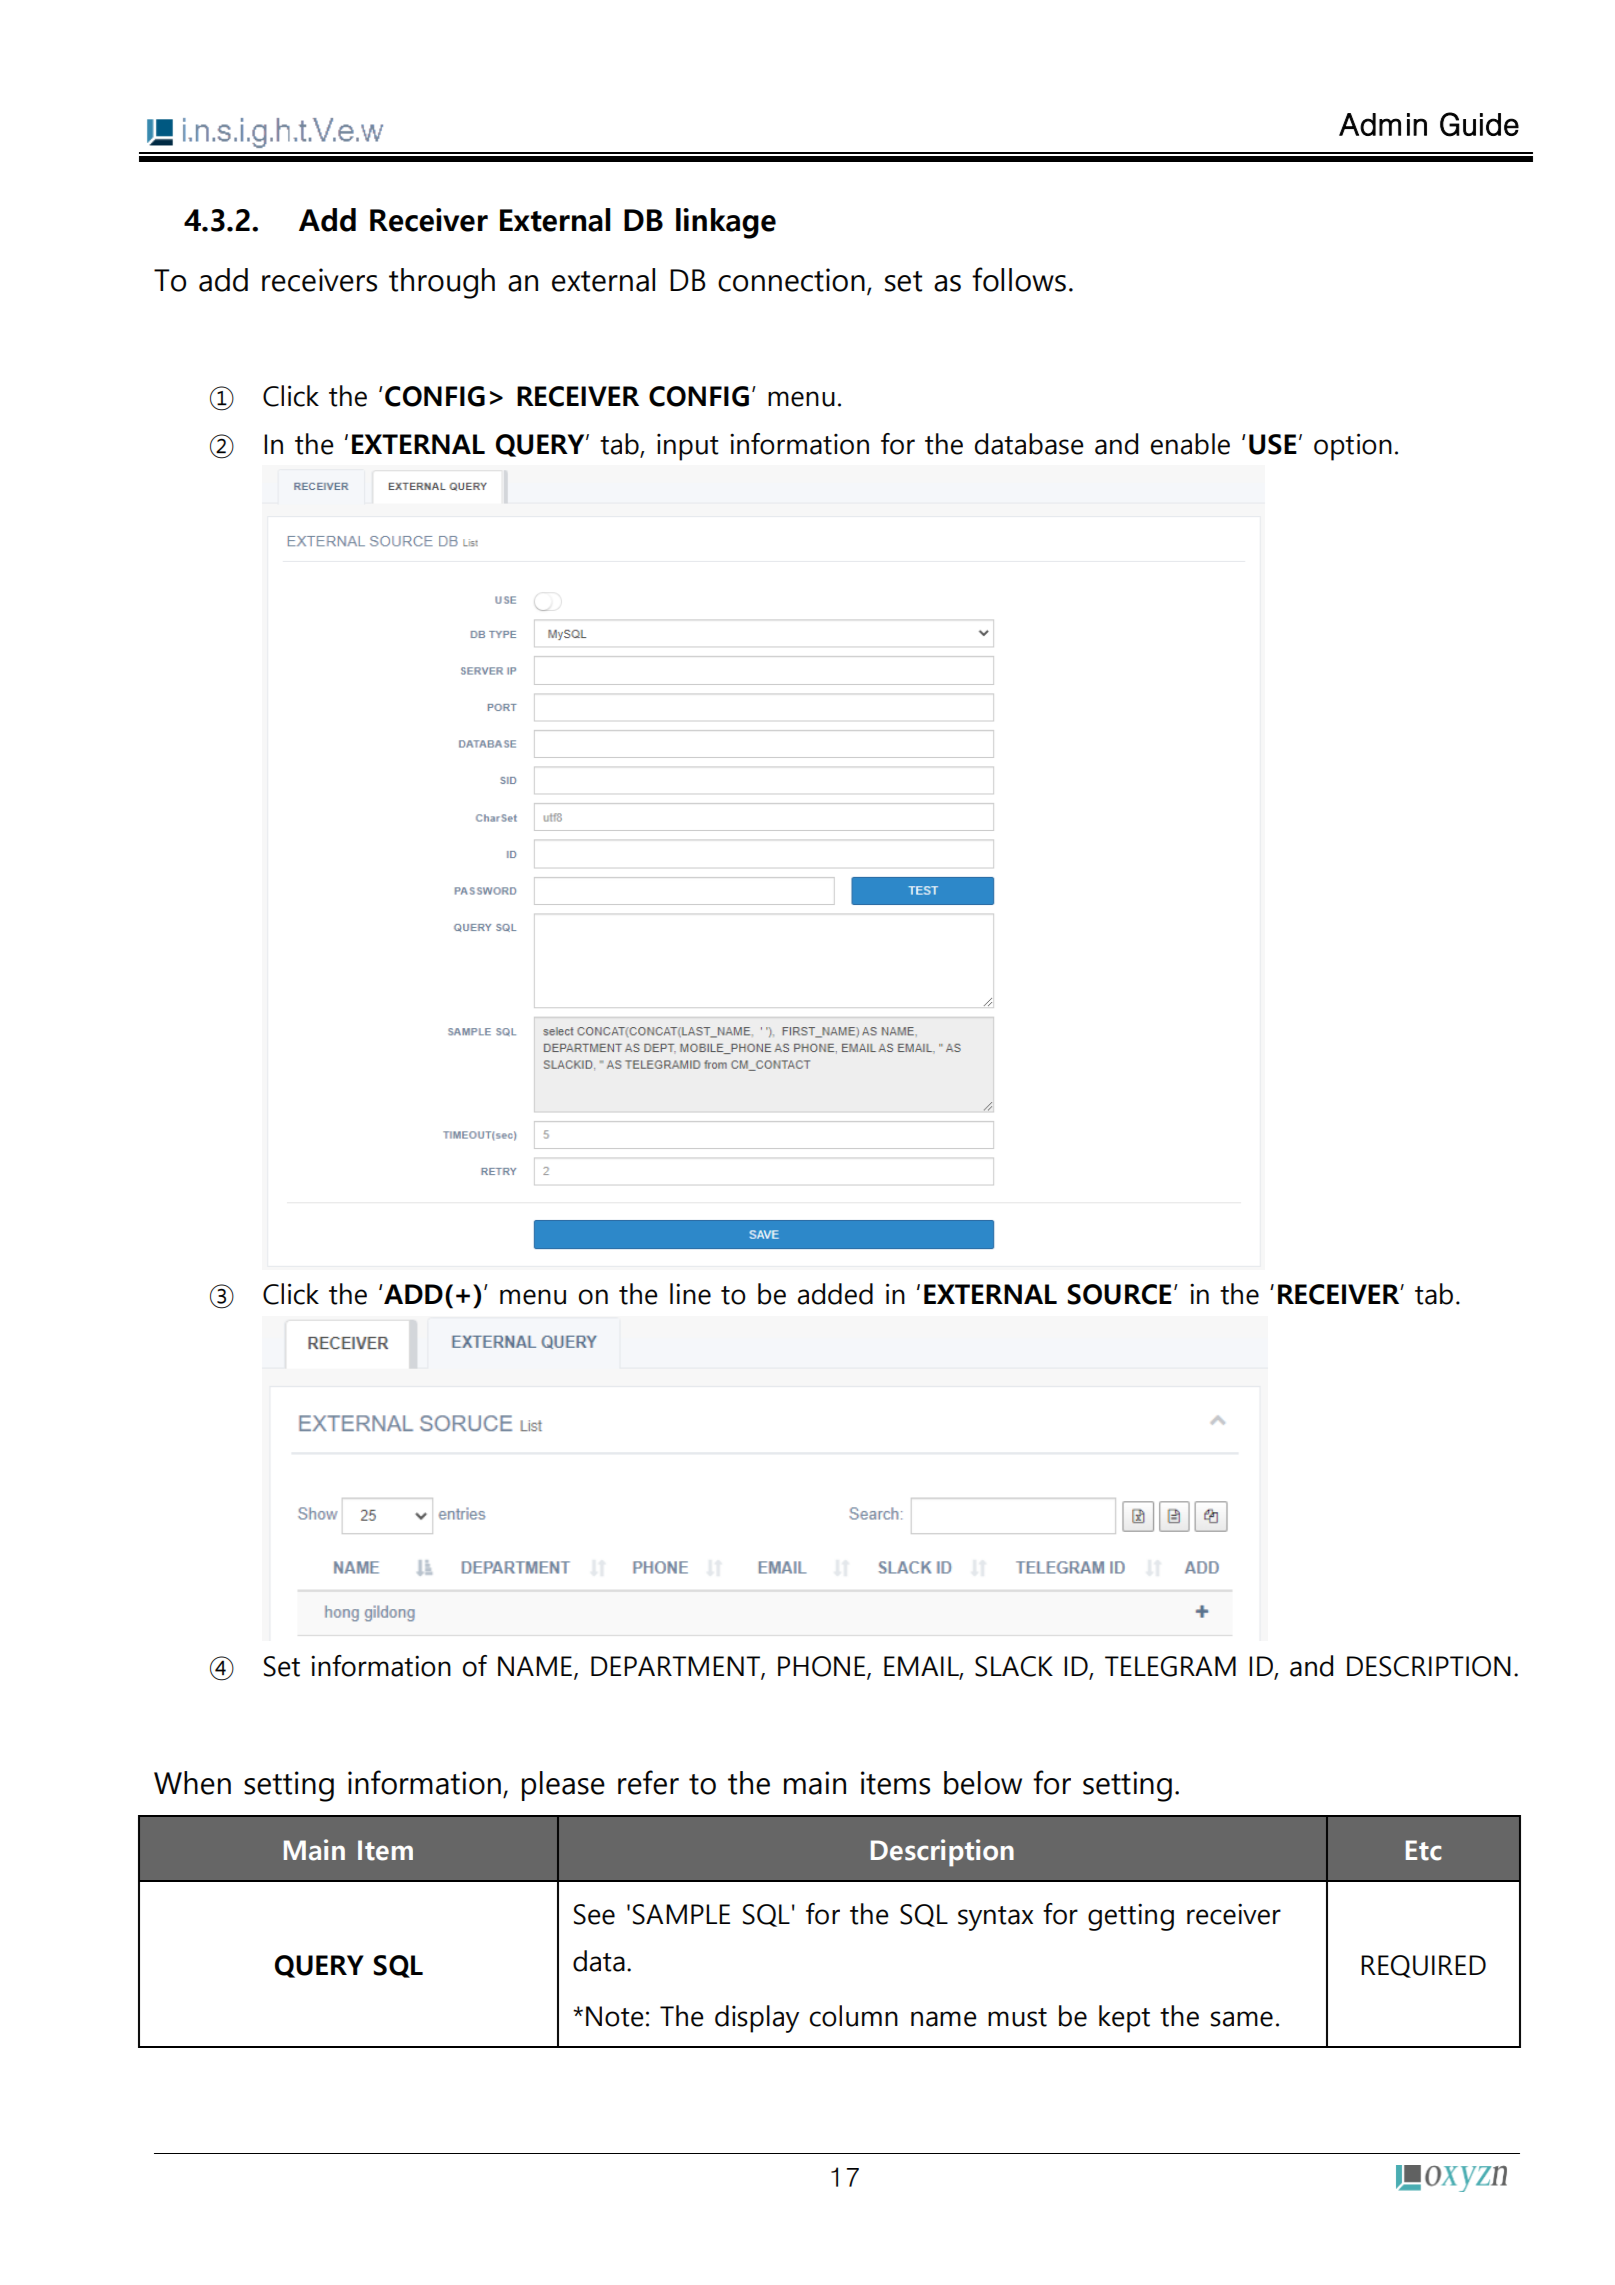  I want to click on SOURCE, so click(1120, 1294).
